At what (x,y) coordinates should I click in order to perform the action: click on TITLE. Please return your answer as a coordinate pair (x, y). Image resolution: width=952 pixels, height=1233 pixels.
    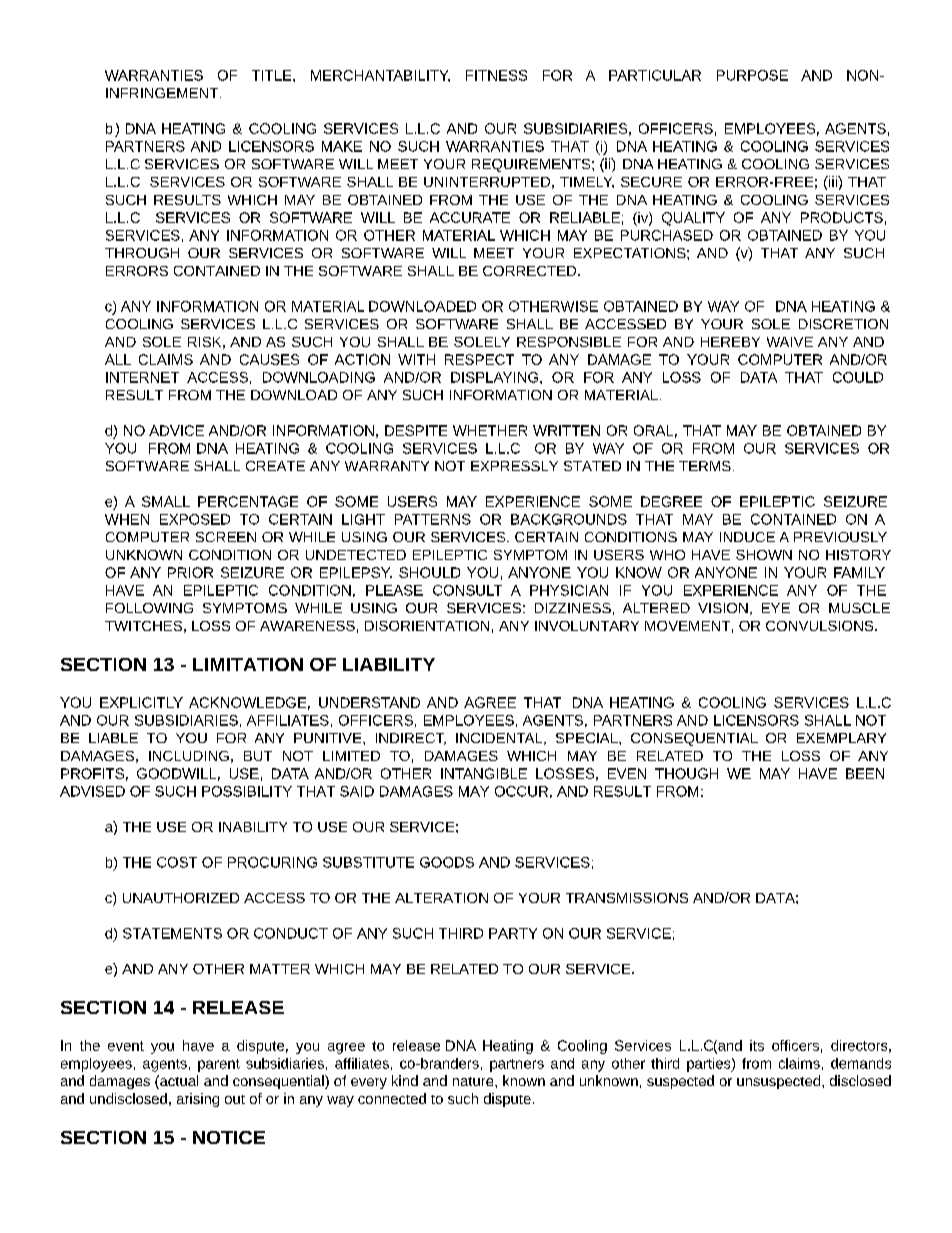
    Looking at the image, I should click on (273, 75).
